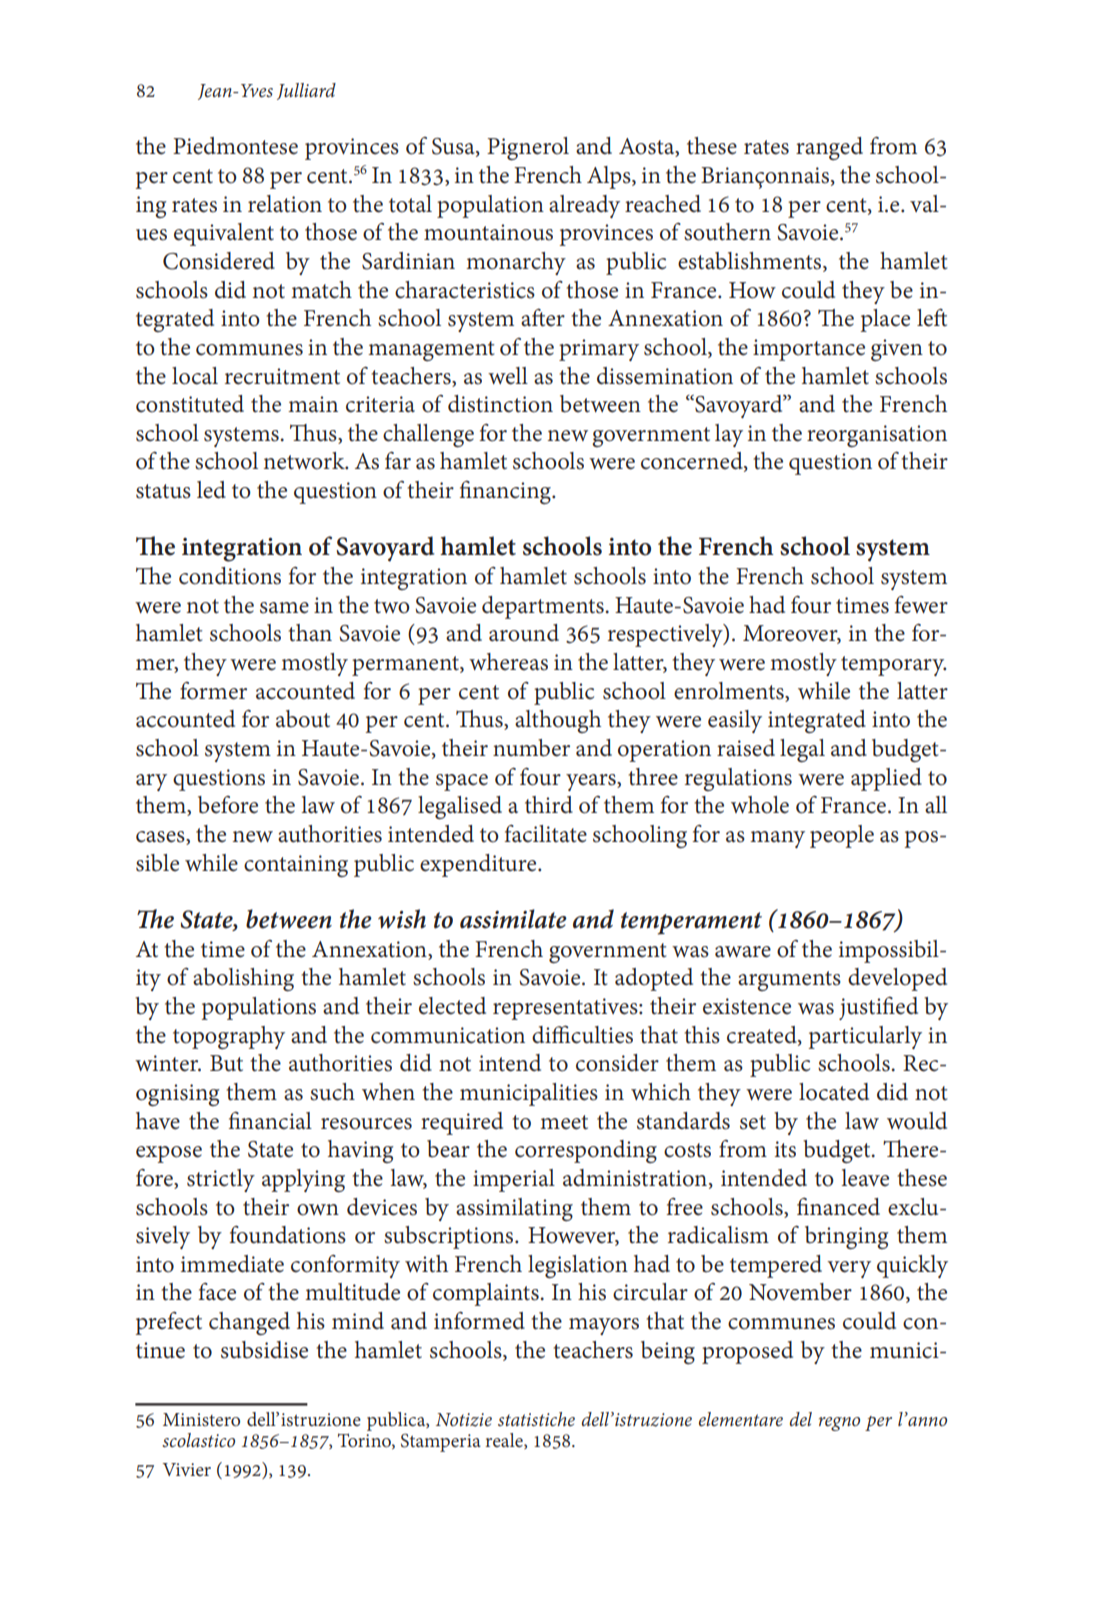  I want to click on about, so click(303, 719).
